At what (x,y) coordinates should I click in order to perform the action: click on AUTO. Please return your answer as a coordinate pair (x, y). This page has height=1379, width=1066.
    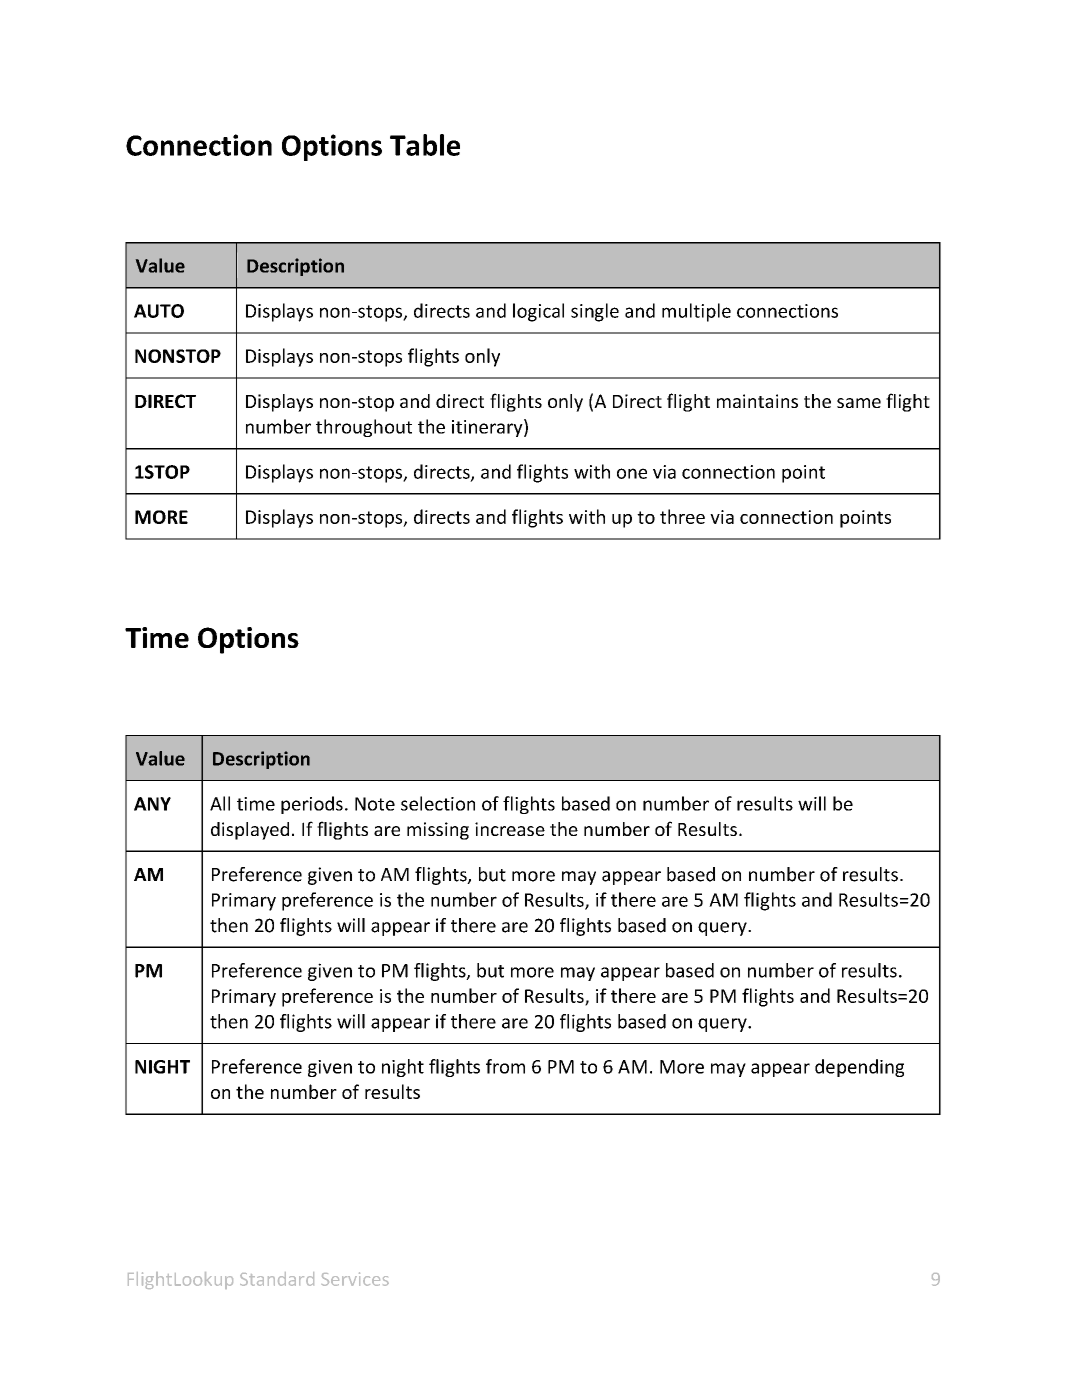
    Looking at the image, I should click on (159, 311).
